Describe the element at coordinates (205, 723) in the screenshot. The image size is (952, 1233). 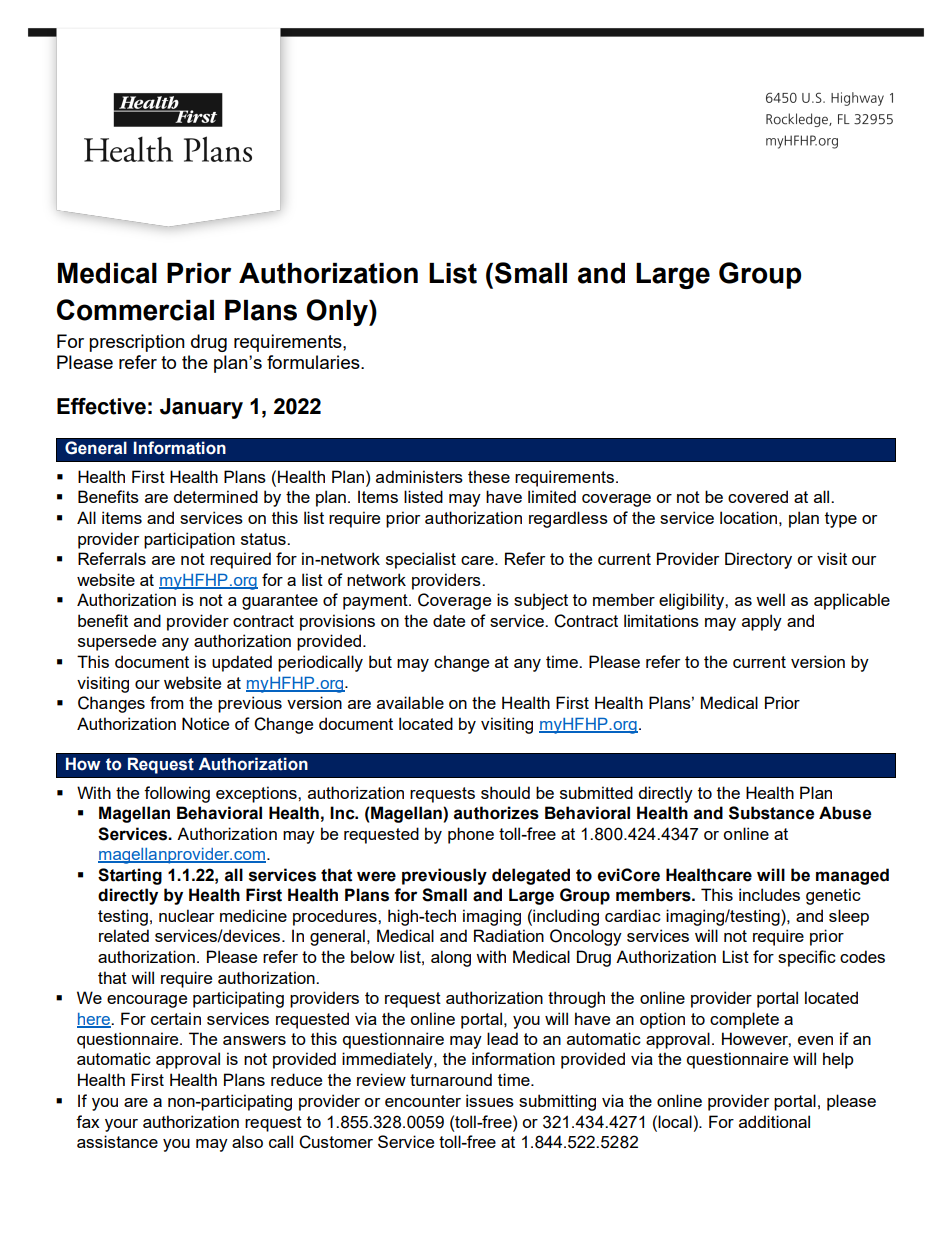
I see `Notice` at that location.
